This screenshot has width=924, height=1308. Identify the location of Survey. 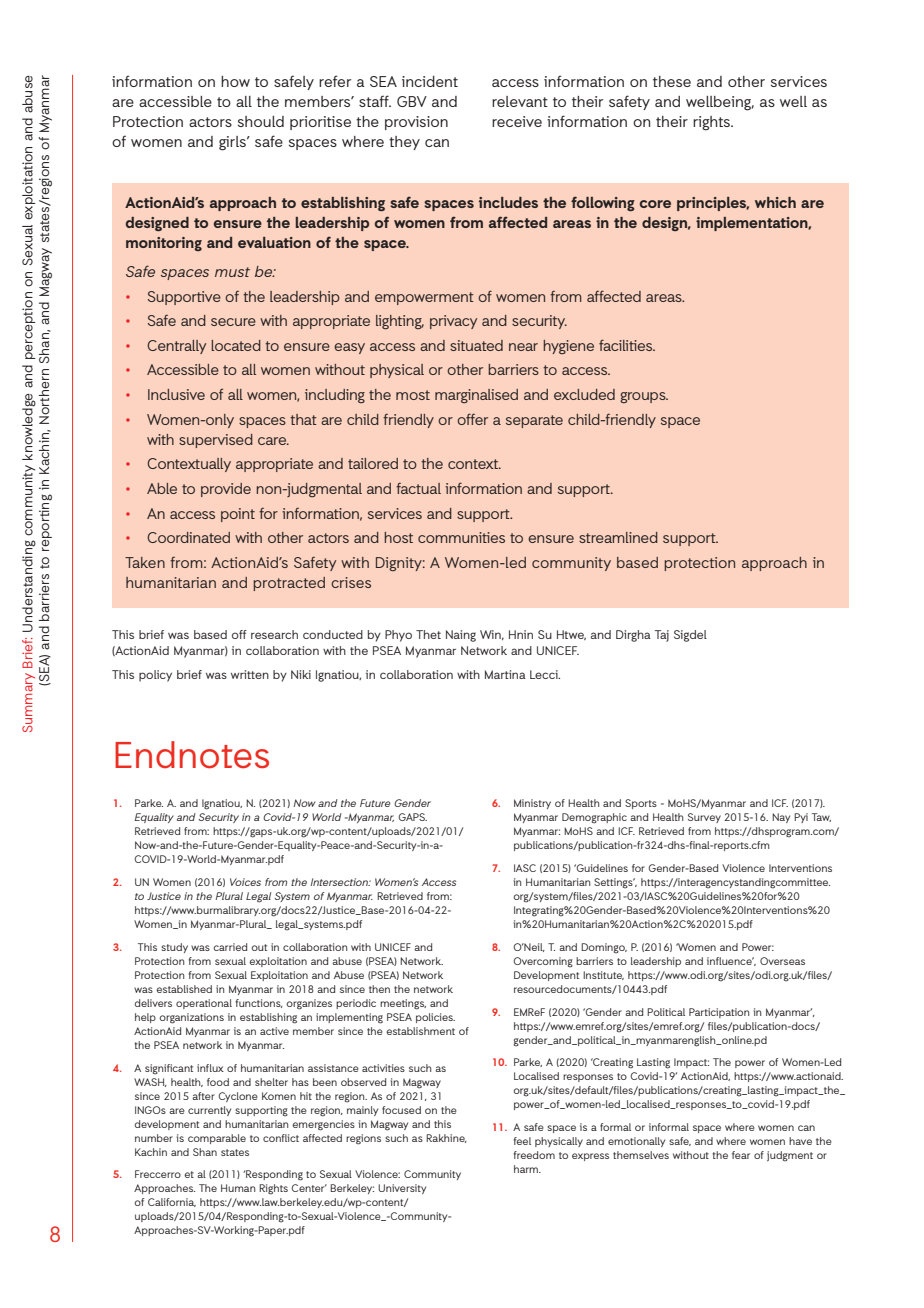
(704, 818).
